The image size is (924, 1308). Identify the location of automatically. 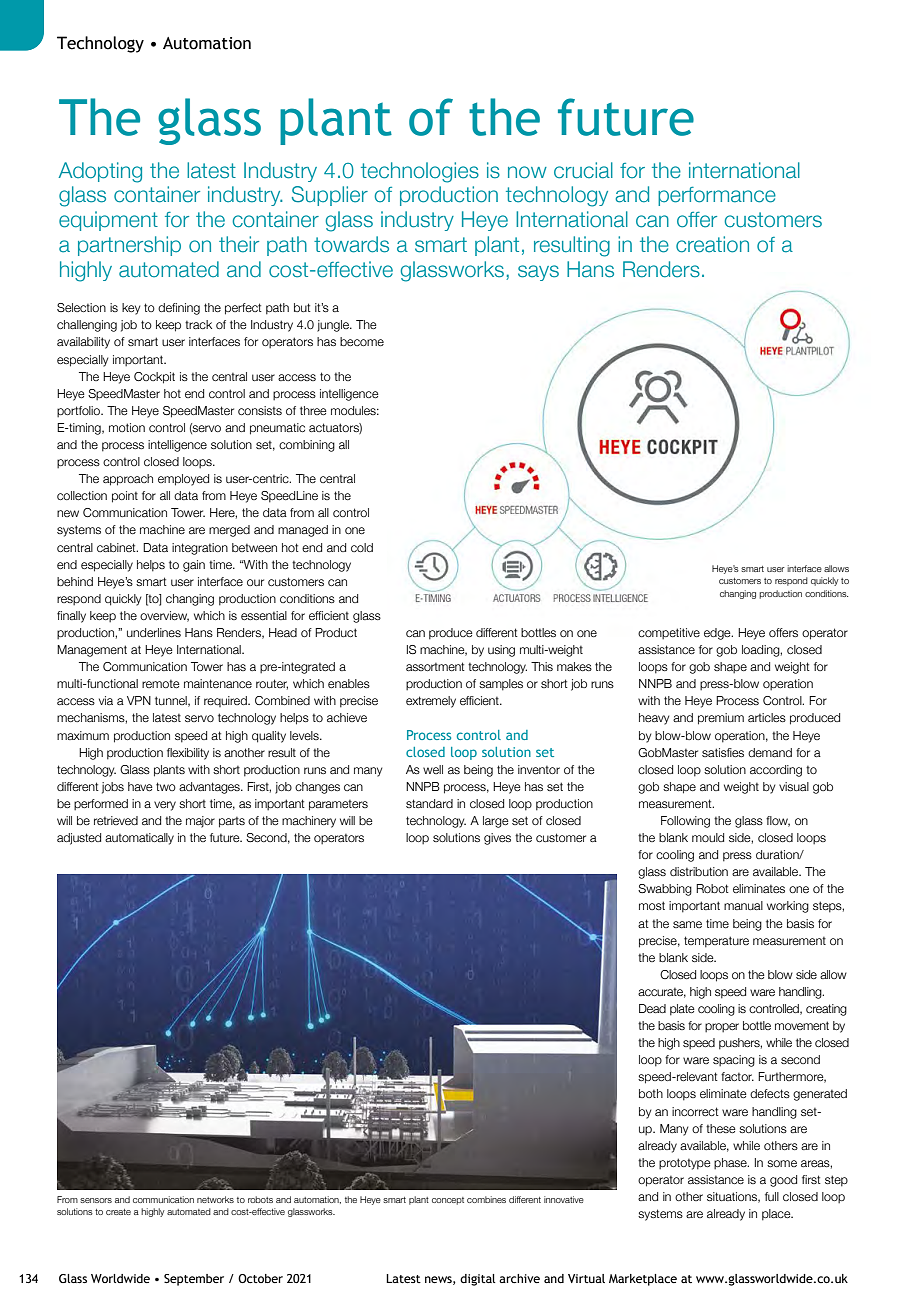
(139, 839).
